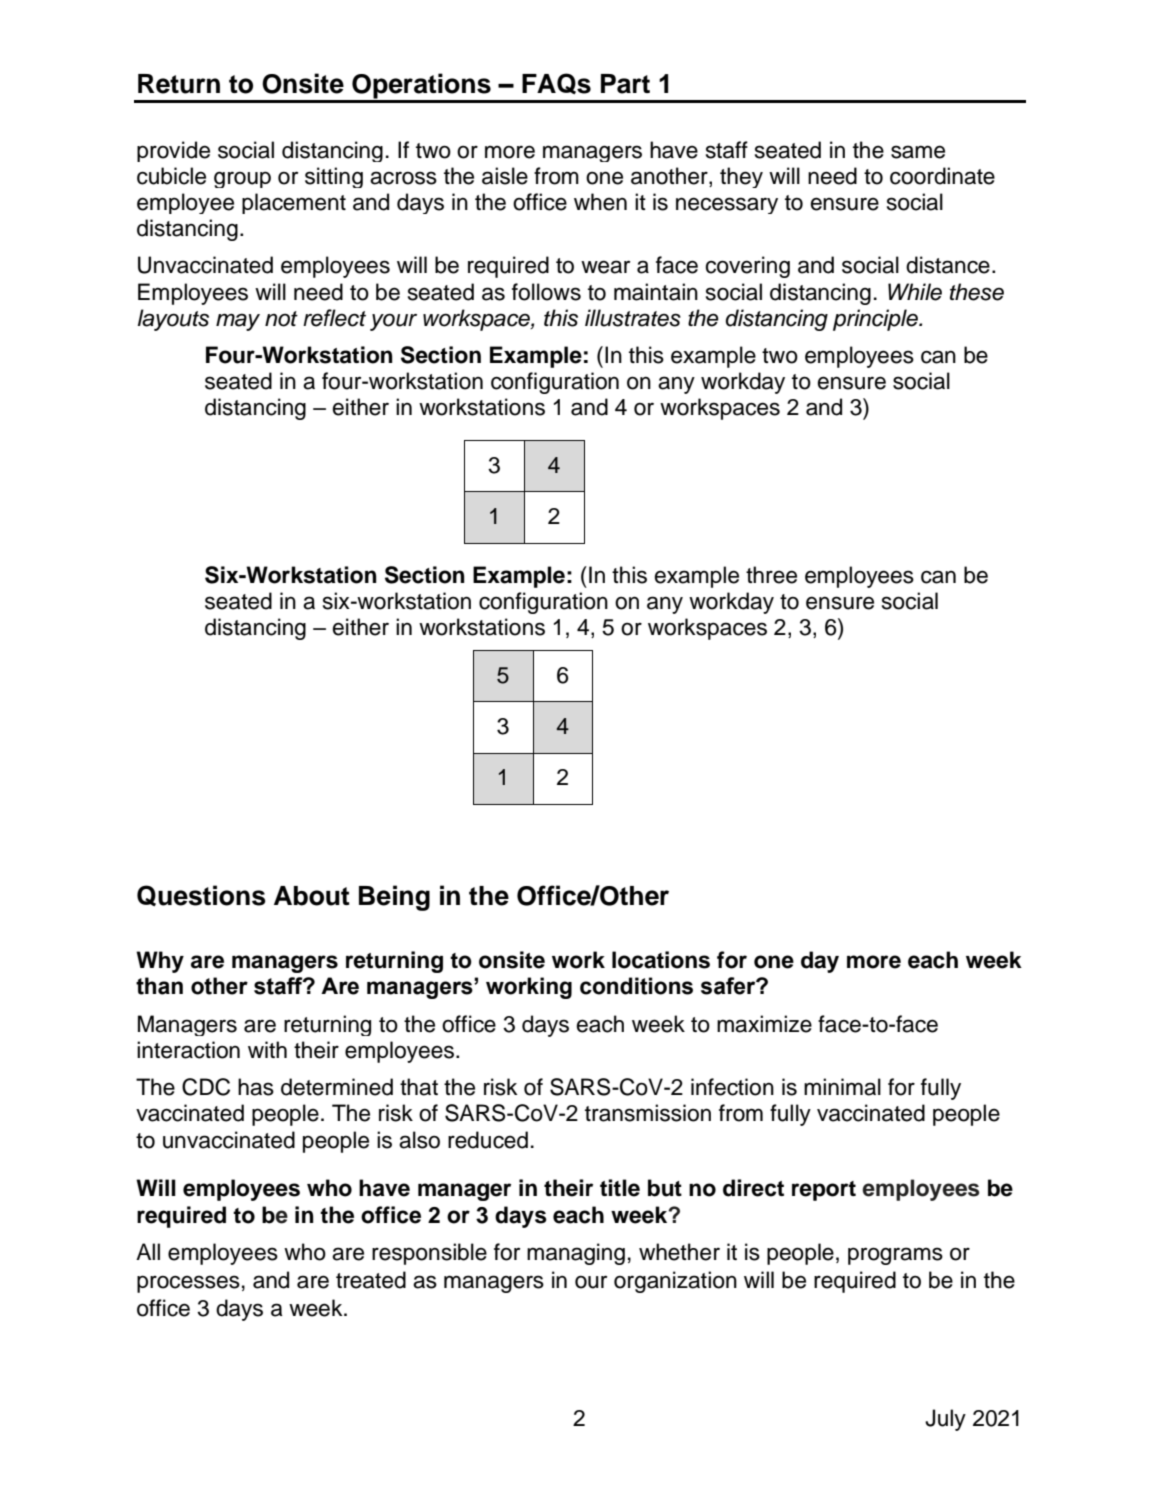 The image size is (1159, 1499). Describe the element at coordinates (238, 322) in the screenshot. I see `may` at that location.
